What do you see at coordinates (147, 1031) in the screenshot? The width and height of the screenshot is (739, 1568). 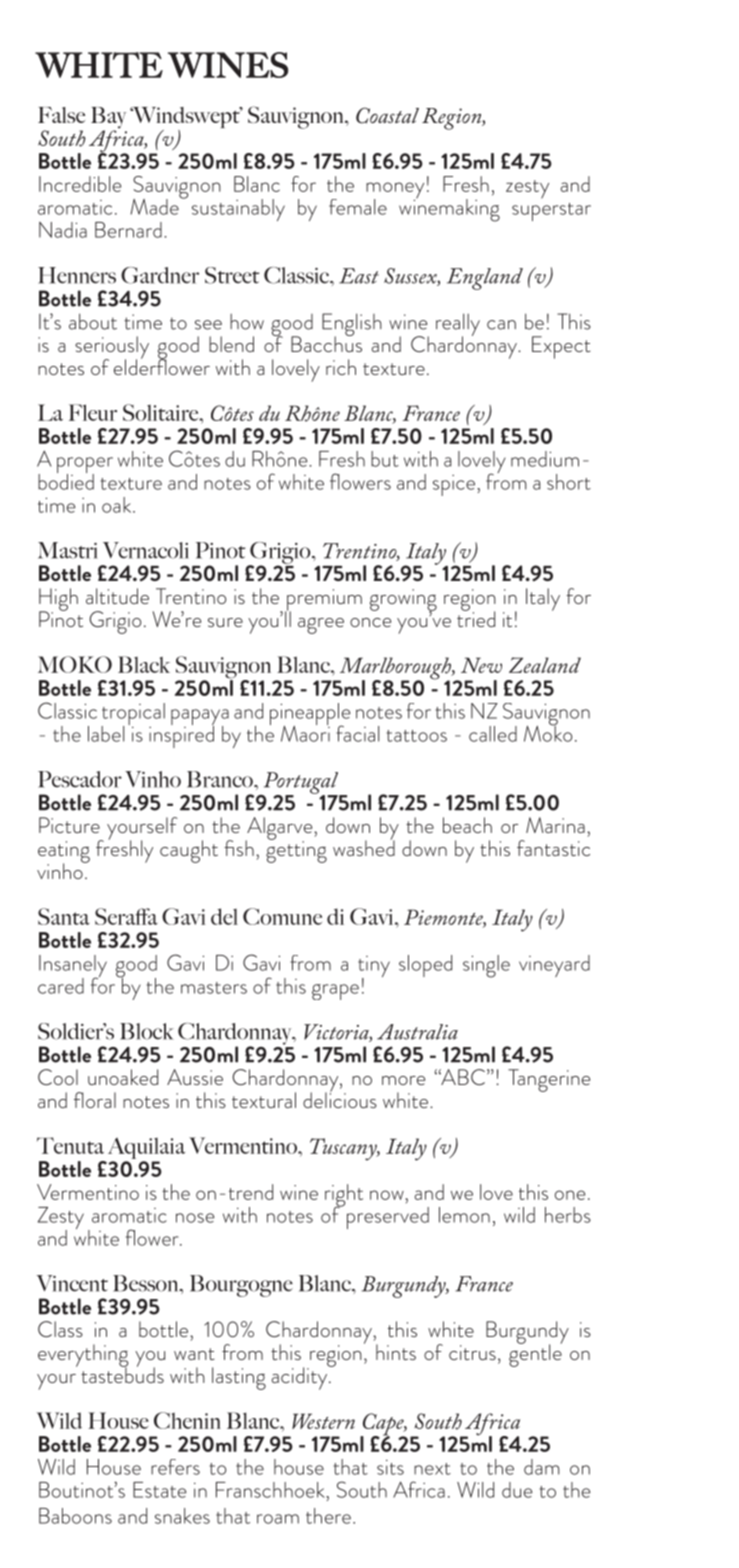 I see `Block` at bounding box center [147, 1031].
